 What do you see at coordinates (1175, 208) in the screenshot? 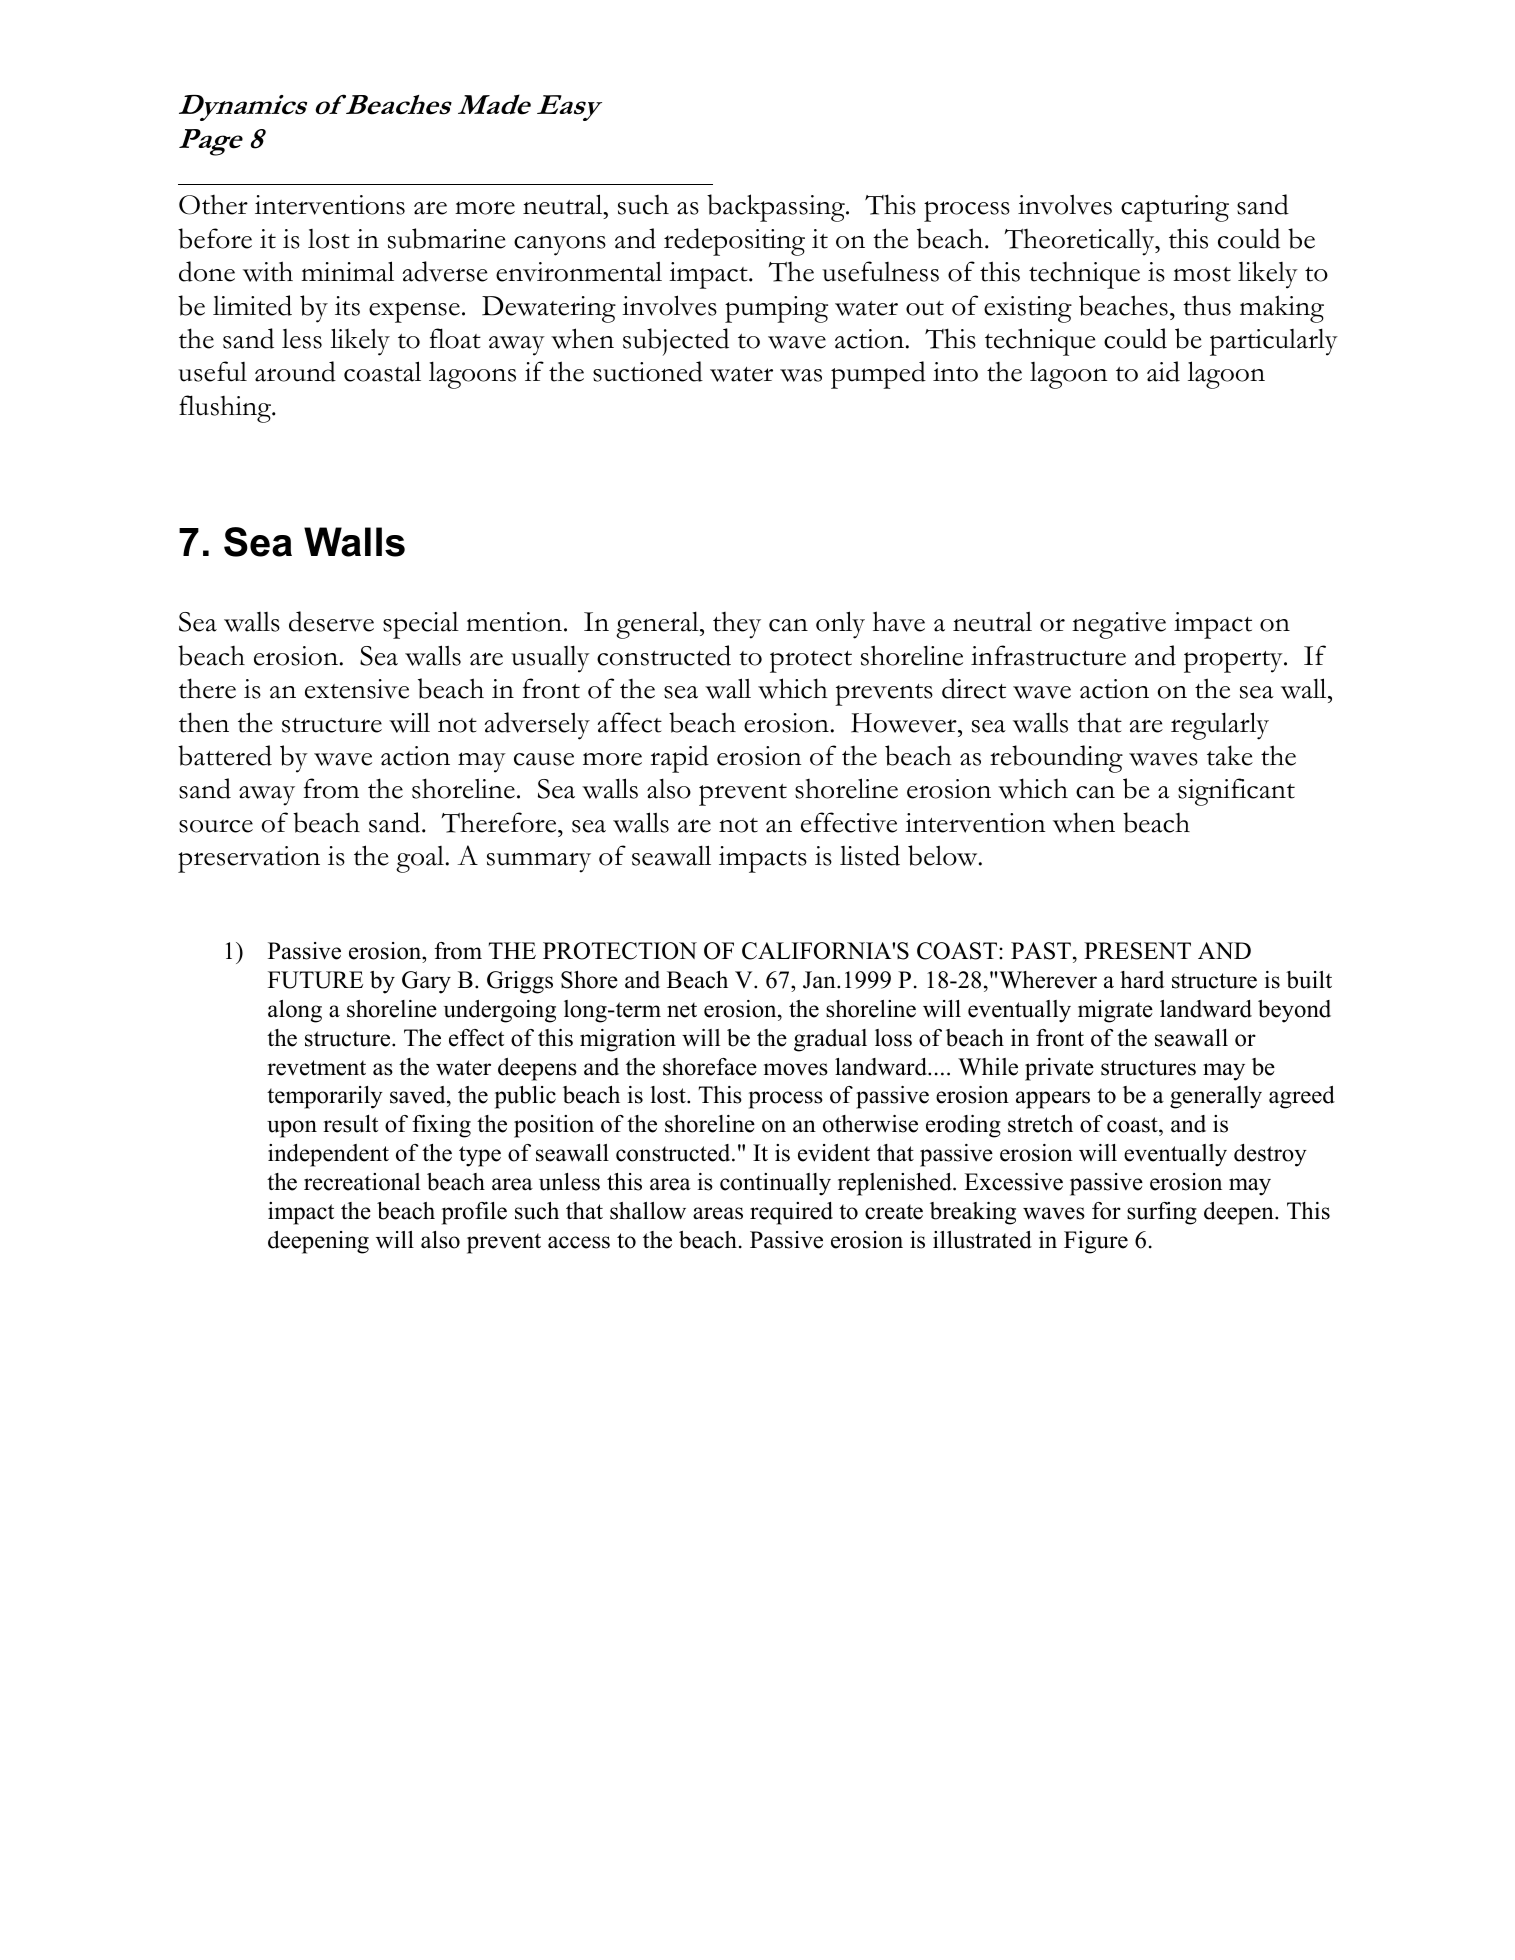
I see `capturing` at bounding box center [1175, 208].
